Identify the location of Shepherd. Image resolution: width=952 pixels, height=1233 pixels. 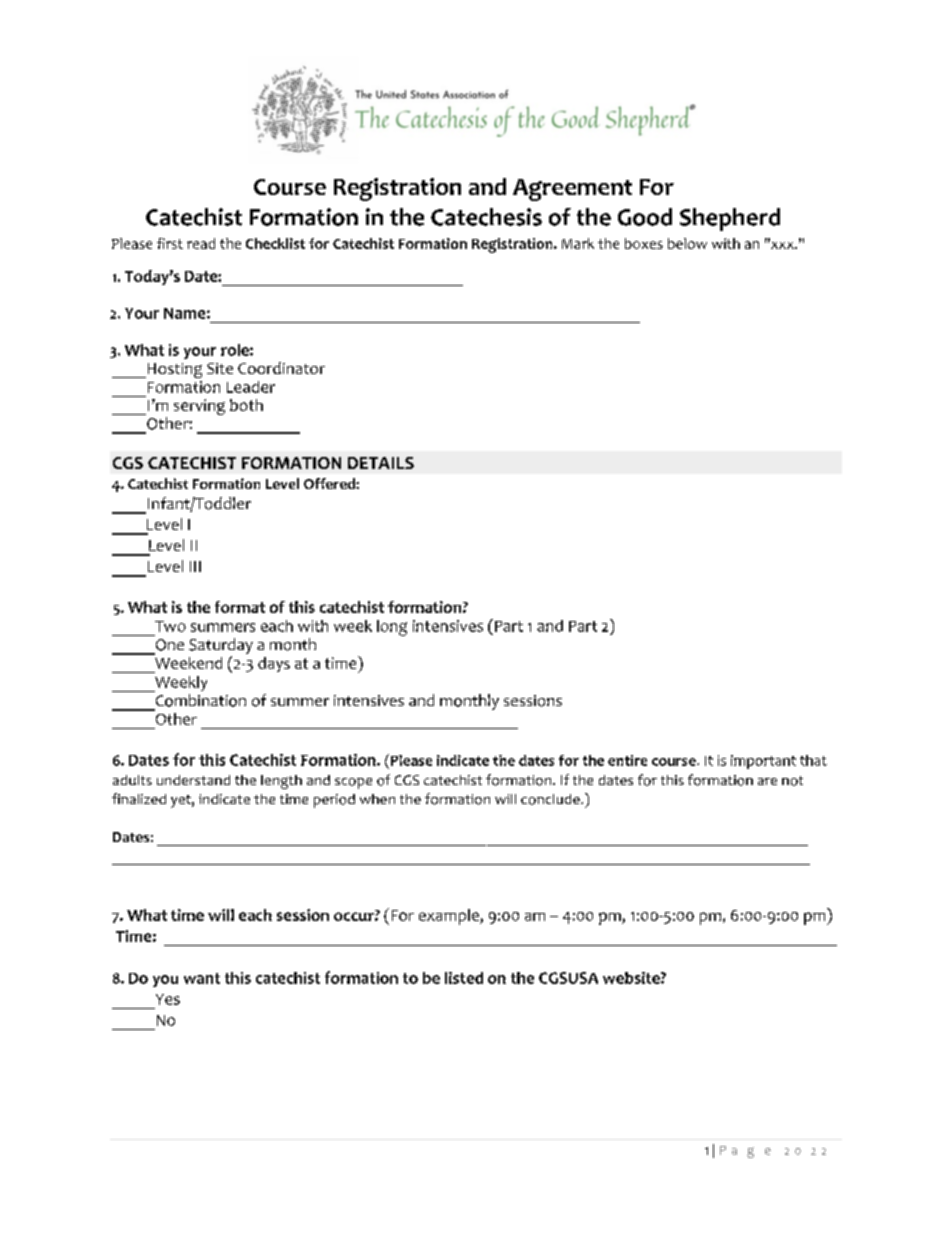
(730, 219).
